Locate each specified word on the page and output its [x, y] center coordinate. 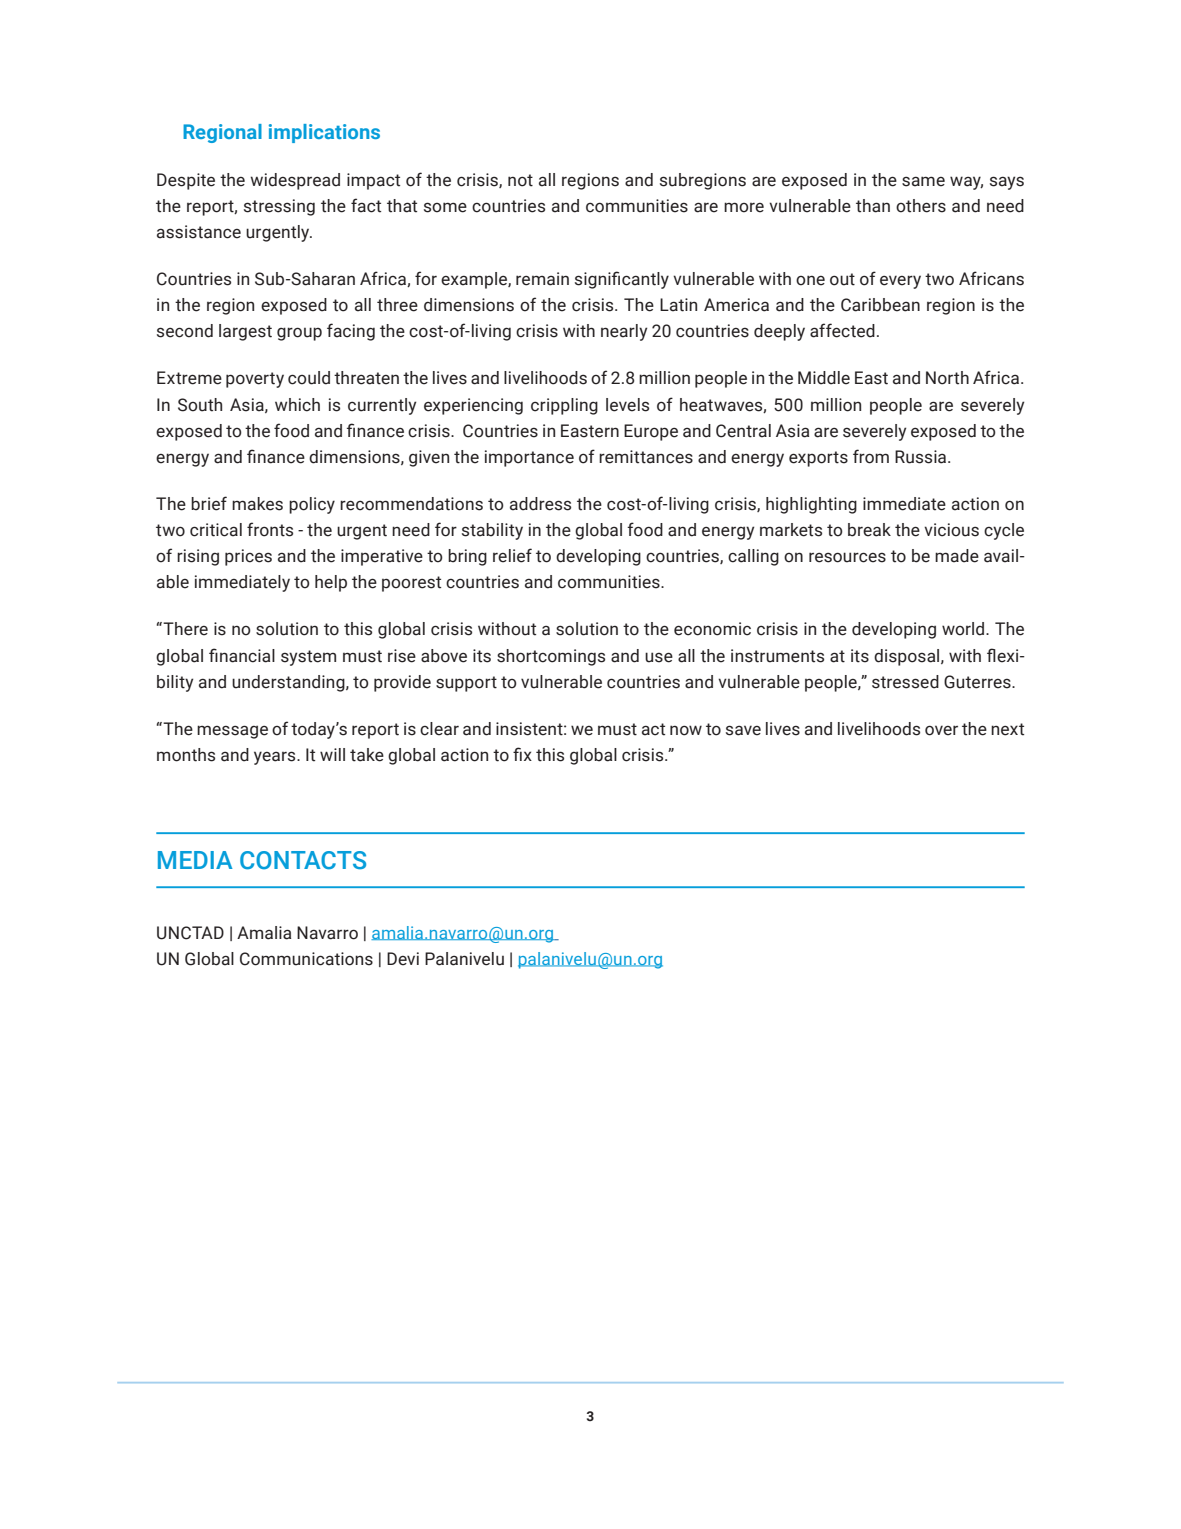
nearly [624, 332]
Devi [403, 959]
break [869, 530]
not [520, 180]
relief [512, 555]
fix [522, 754]
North [947, 378]
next [1007, 729]
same [923, 181]
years [276, 758]
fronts [270, 529]
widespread [295, 181]
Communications [306, 959]
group [299, 334]
